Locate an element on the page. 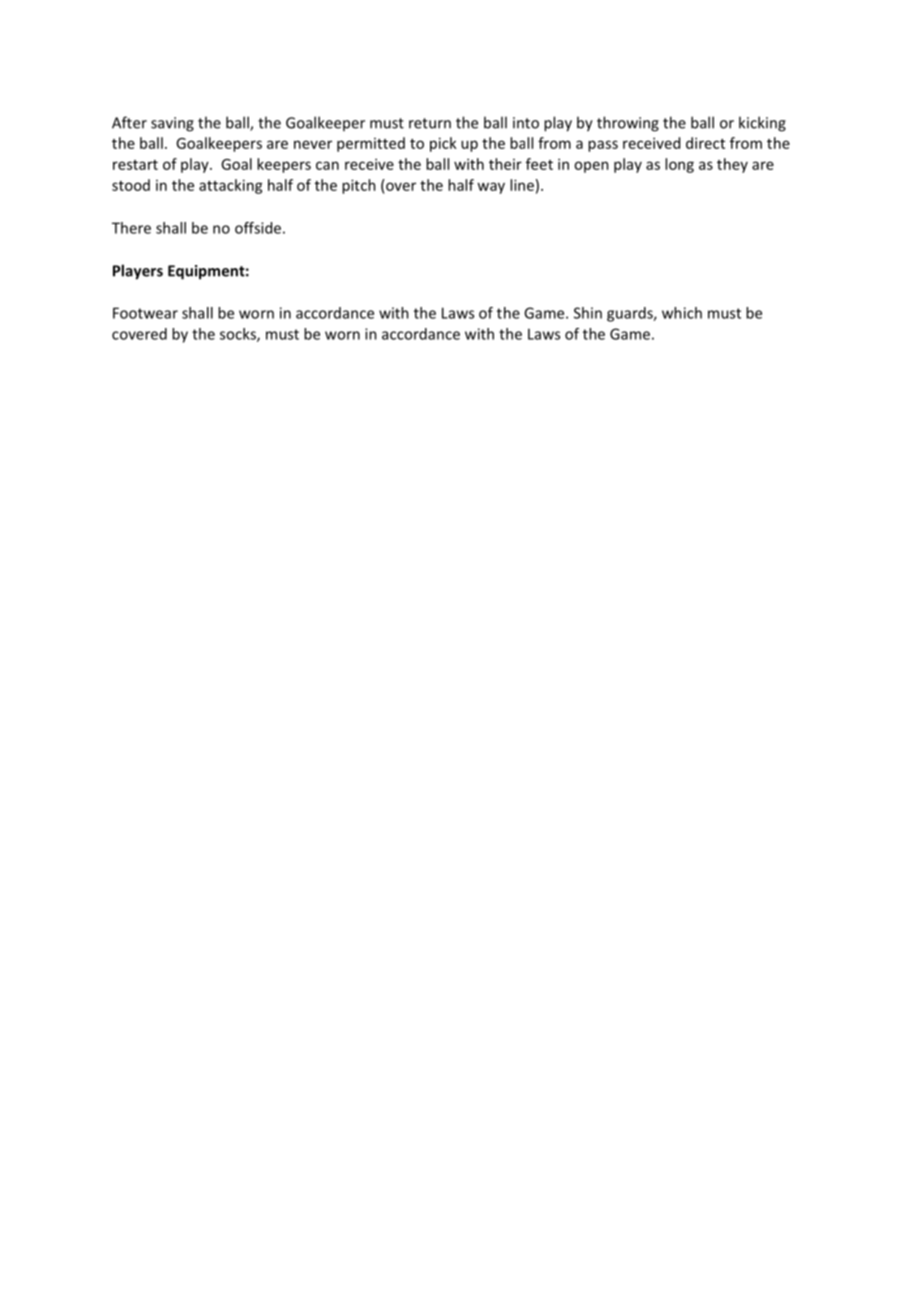  Footwear is located at coordinates (145, 313).
